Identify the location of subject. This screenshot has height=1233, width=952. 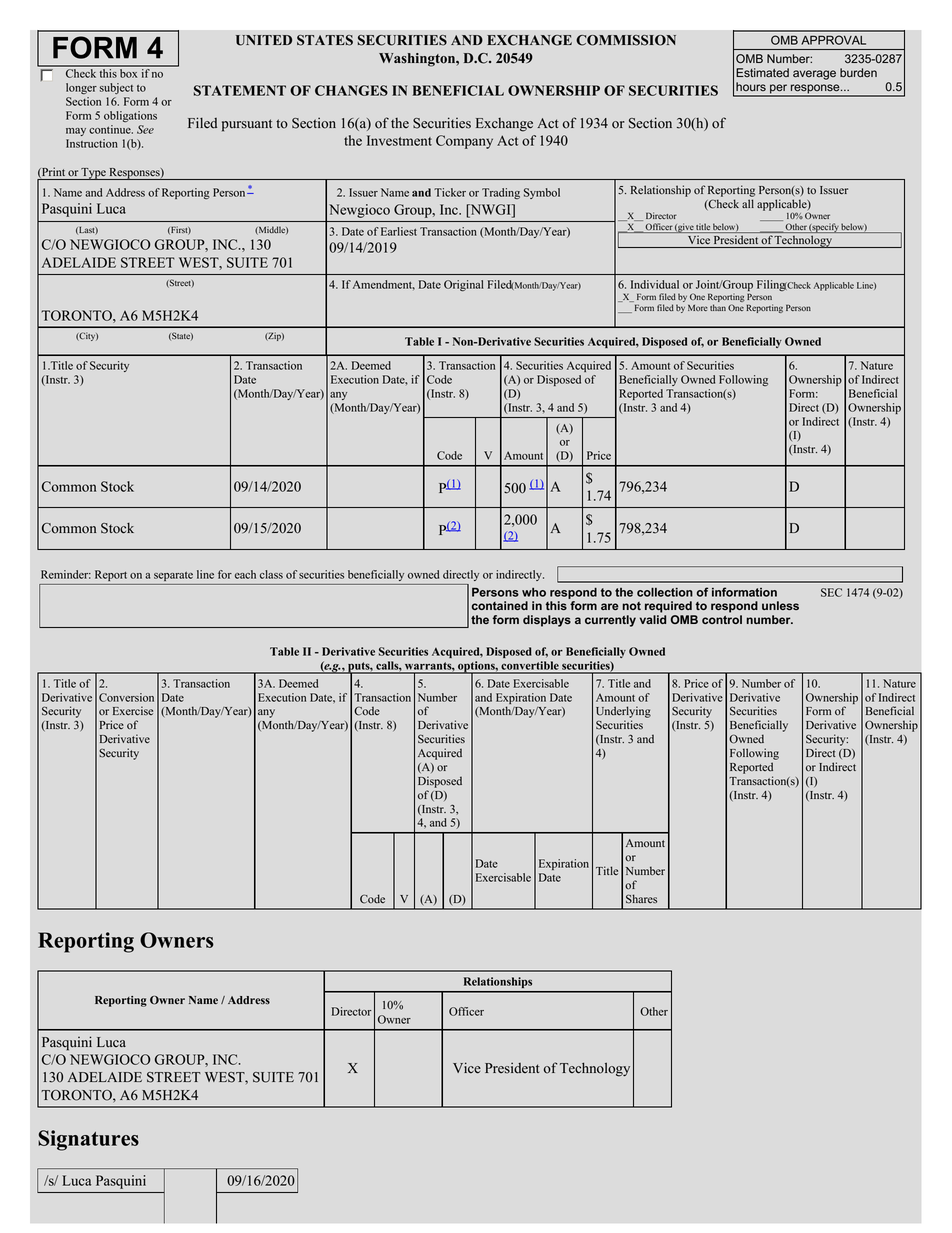
(116, 88).
